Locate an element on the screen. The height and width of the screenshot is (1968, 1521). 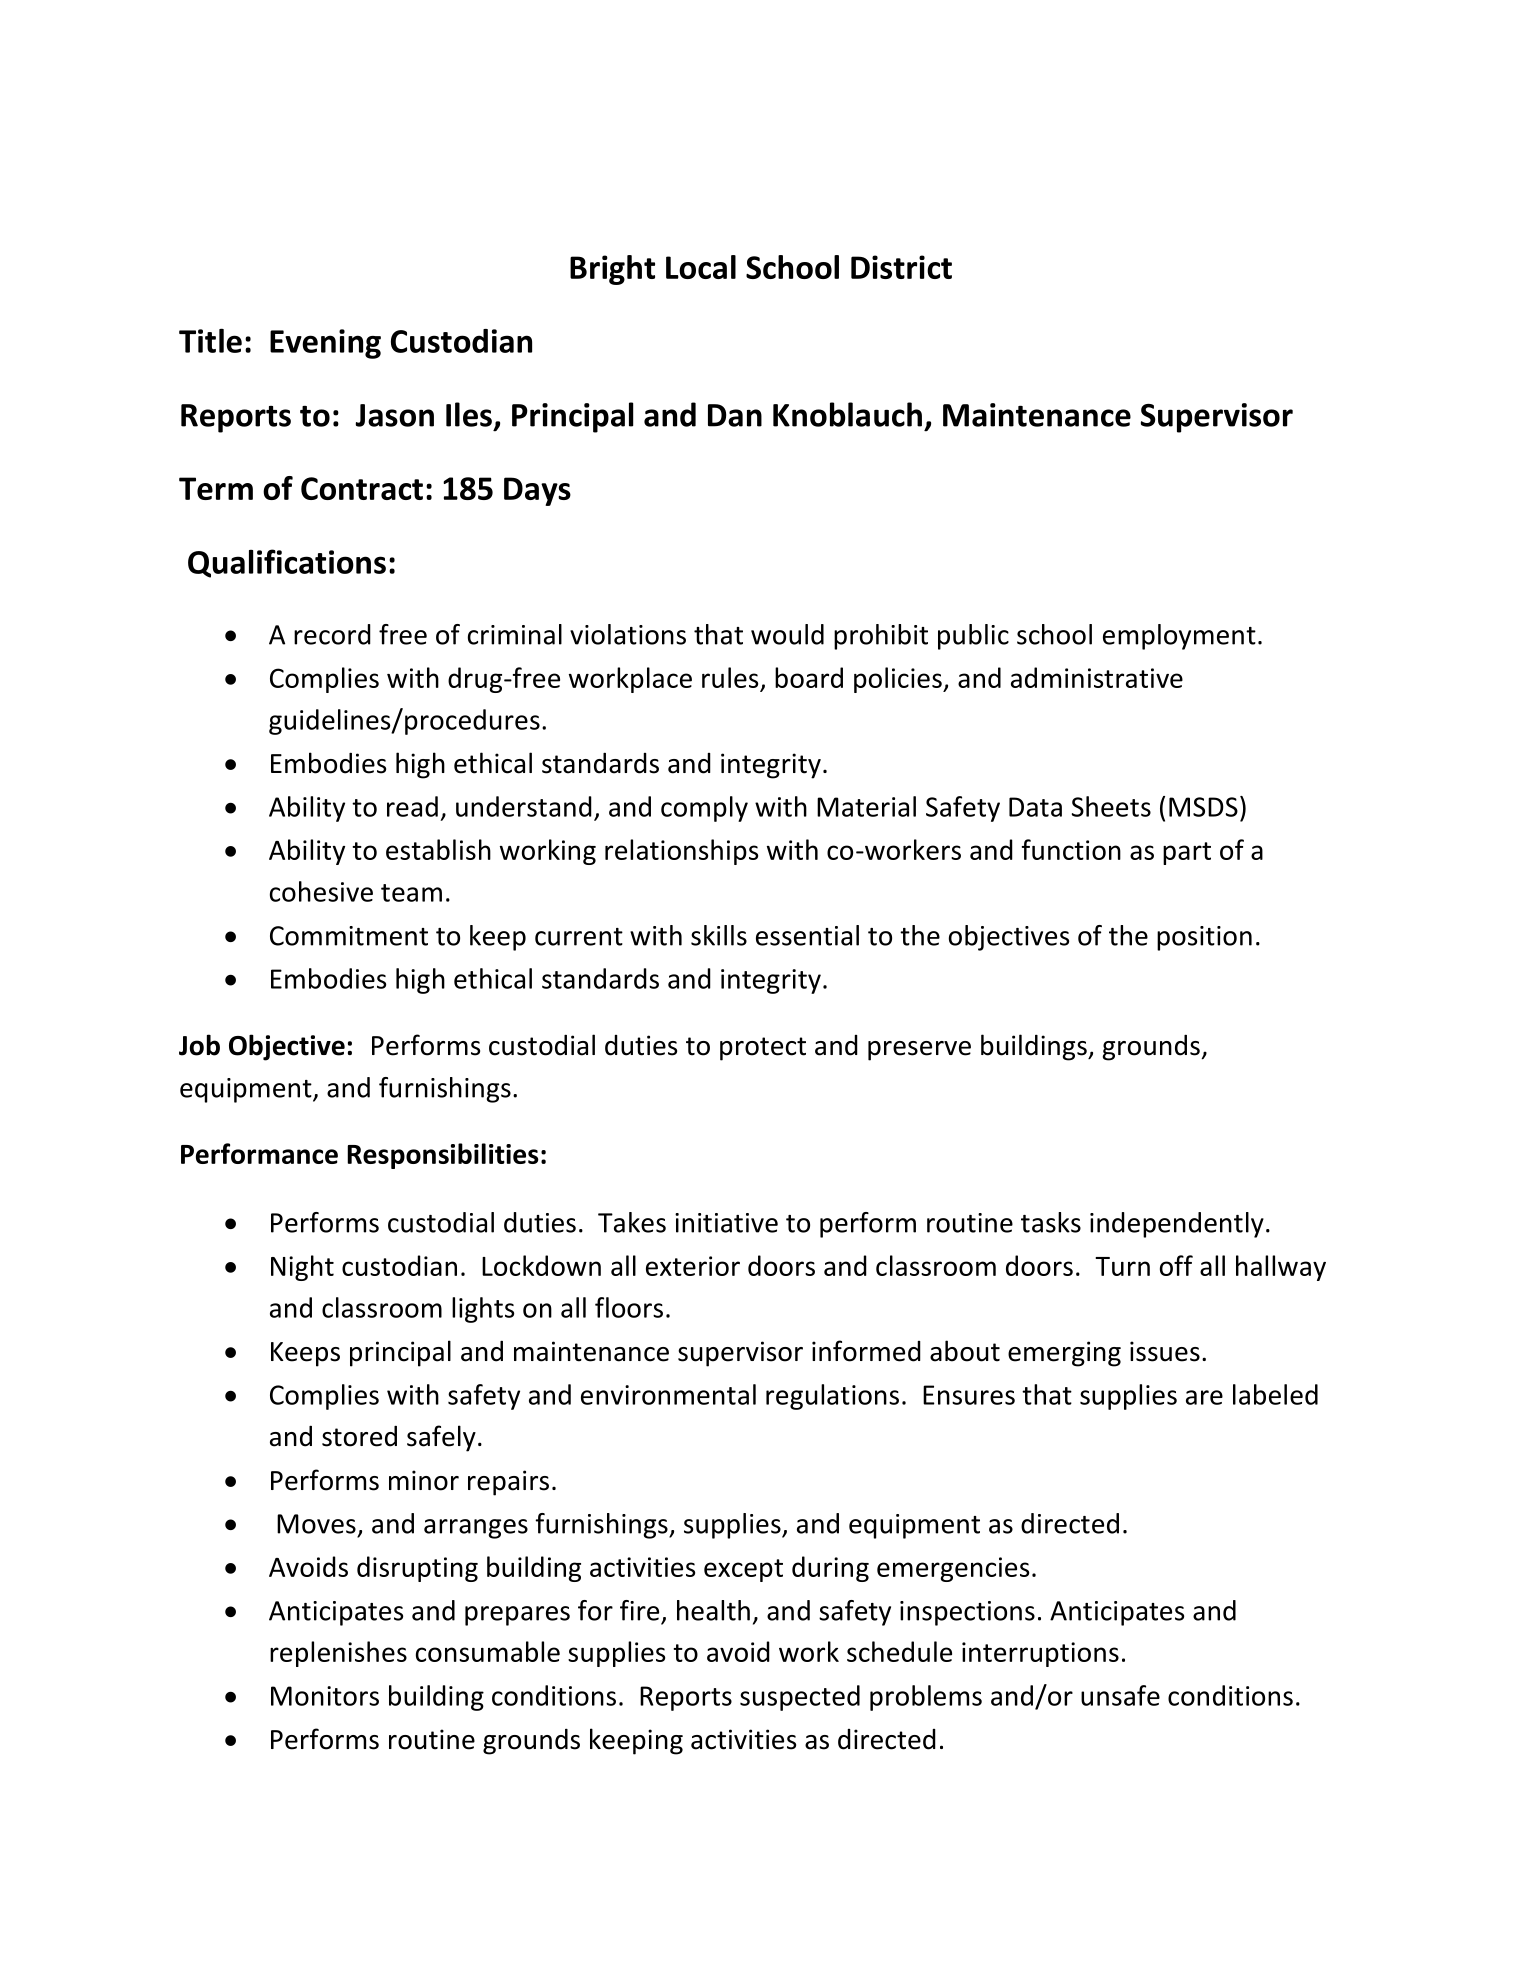
Local is located at coordinates (701, 267).
